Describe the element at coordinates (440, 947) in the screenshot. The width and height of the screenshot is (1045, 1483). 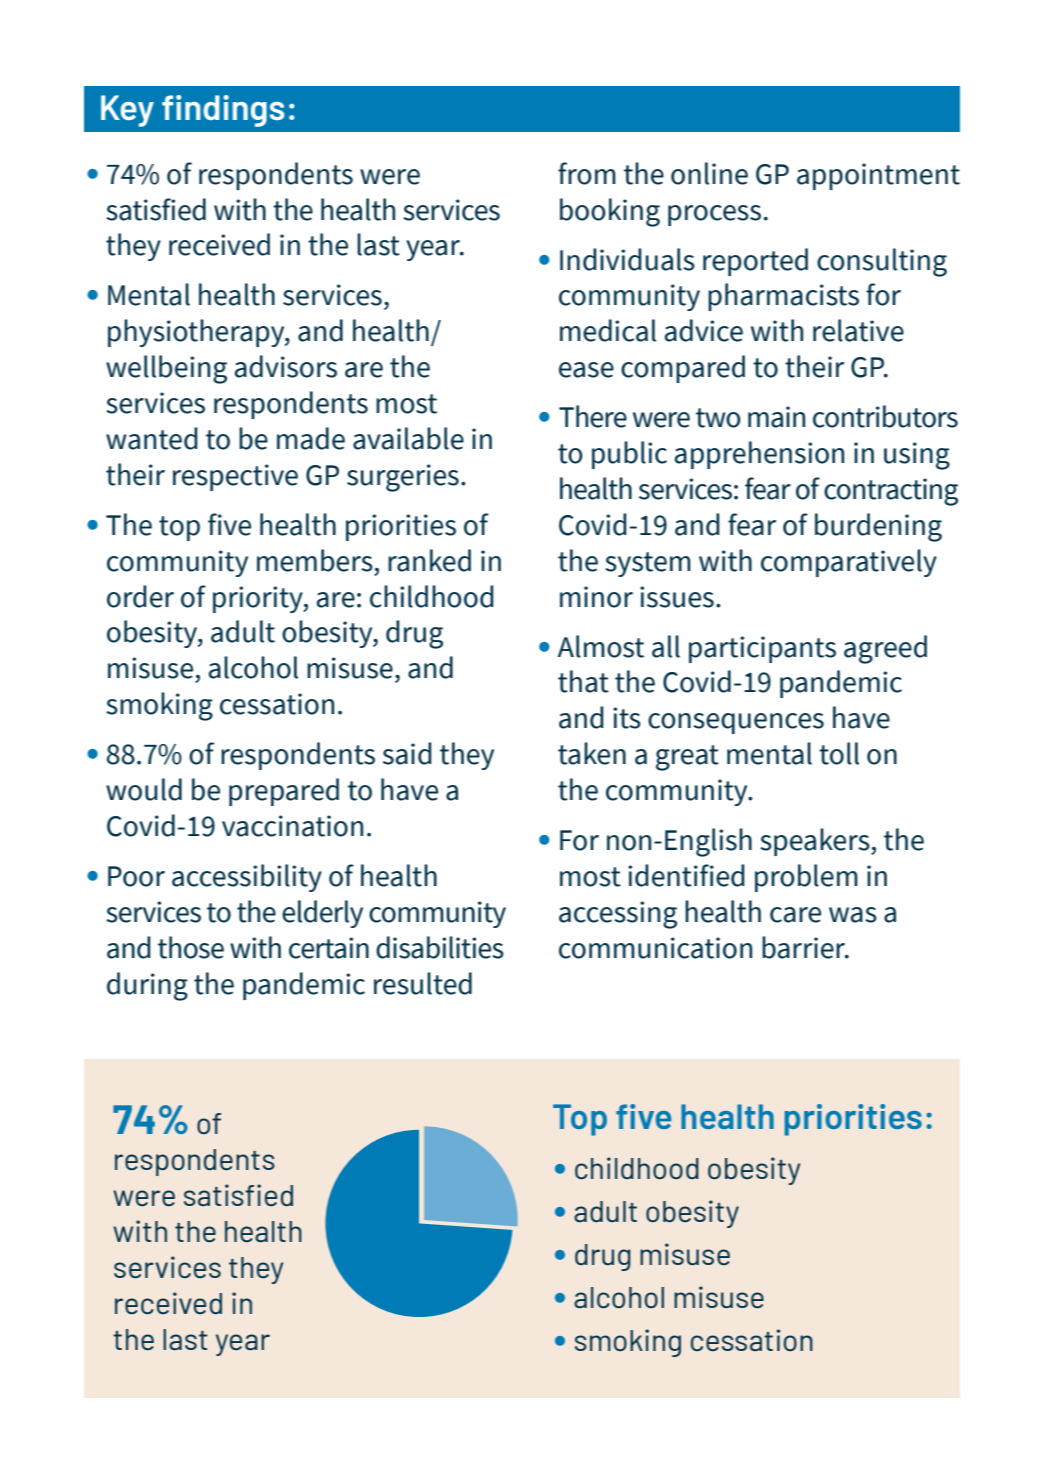
I see `disabilities` at that location.
